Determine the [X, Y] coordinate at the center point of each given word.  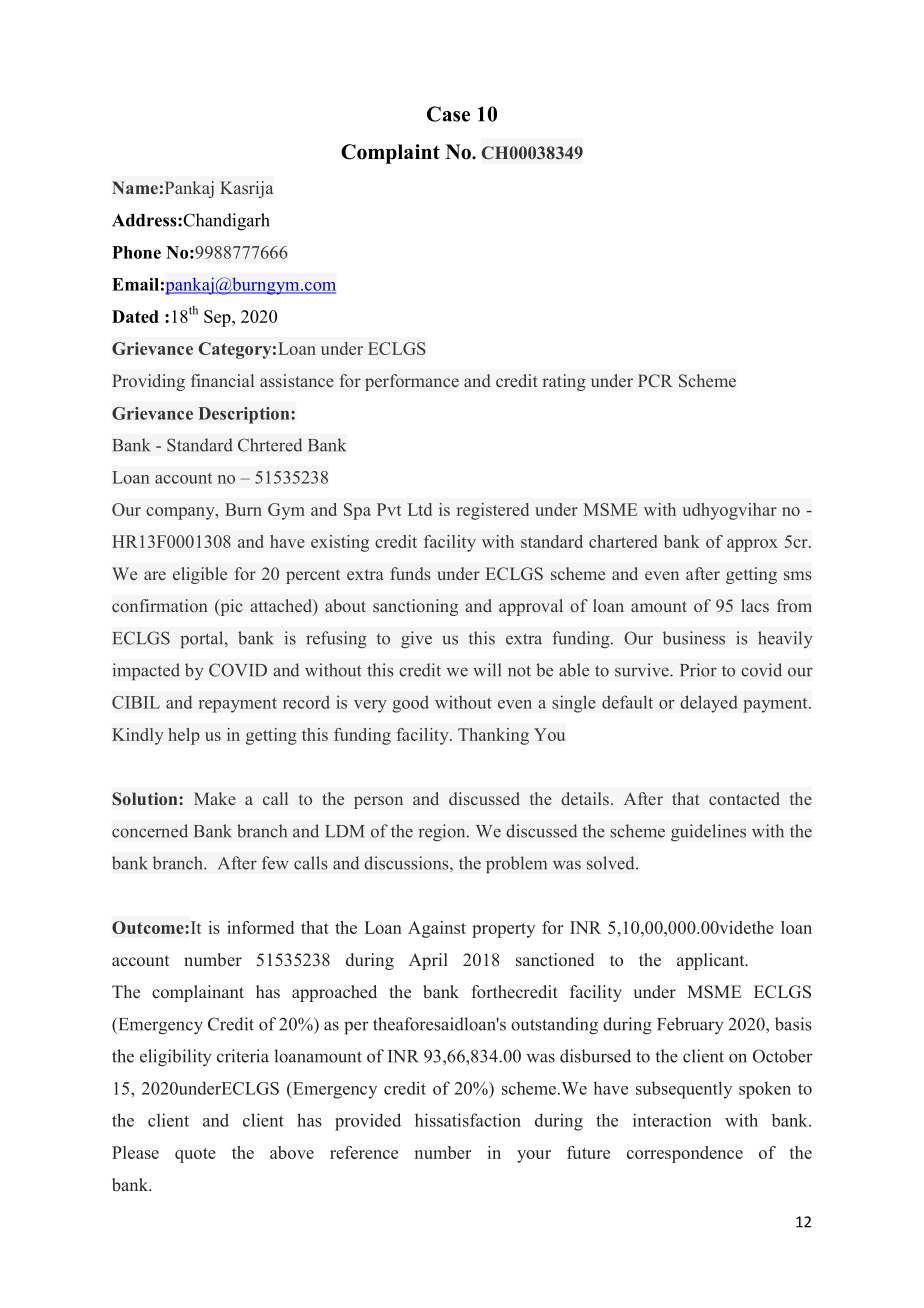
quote [195, 1155]
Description [245, 415]
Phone [136, 252]
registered [492, 511]
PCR [655, 380]
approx [752, 545]
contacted [744, 798]
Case [448, 114]
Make [215, 798]
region [443, 832]
